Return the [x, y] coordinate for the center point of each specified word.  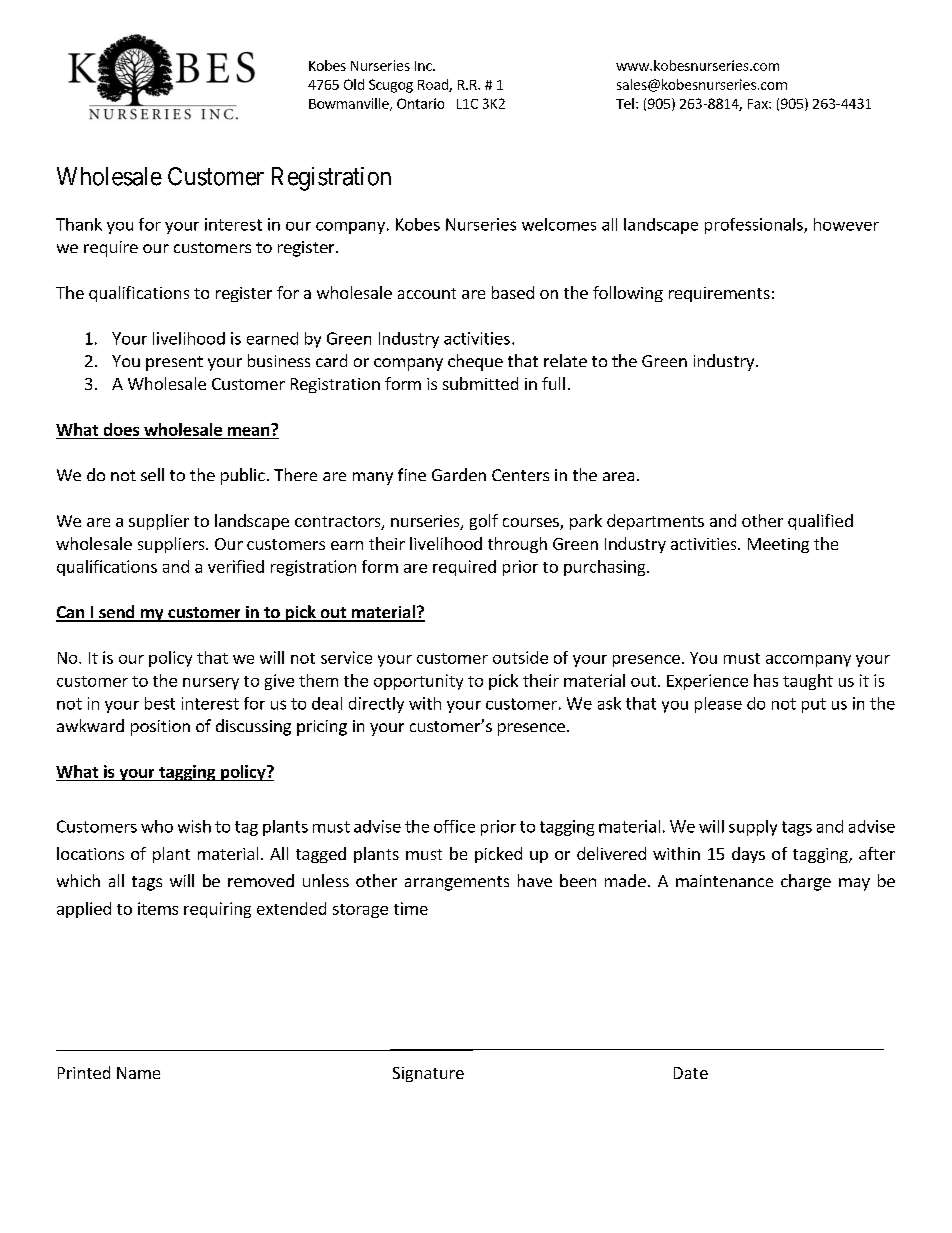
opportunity [418, 682]
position [160, 728]
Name [138, 1073]
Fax [759, 104]
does [121, 429]
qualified [820, 522]
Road [434, 85]
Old [354, 84]
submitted [480, 383]
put [814, 705]
